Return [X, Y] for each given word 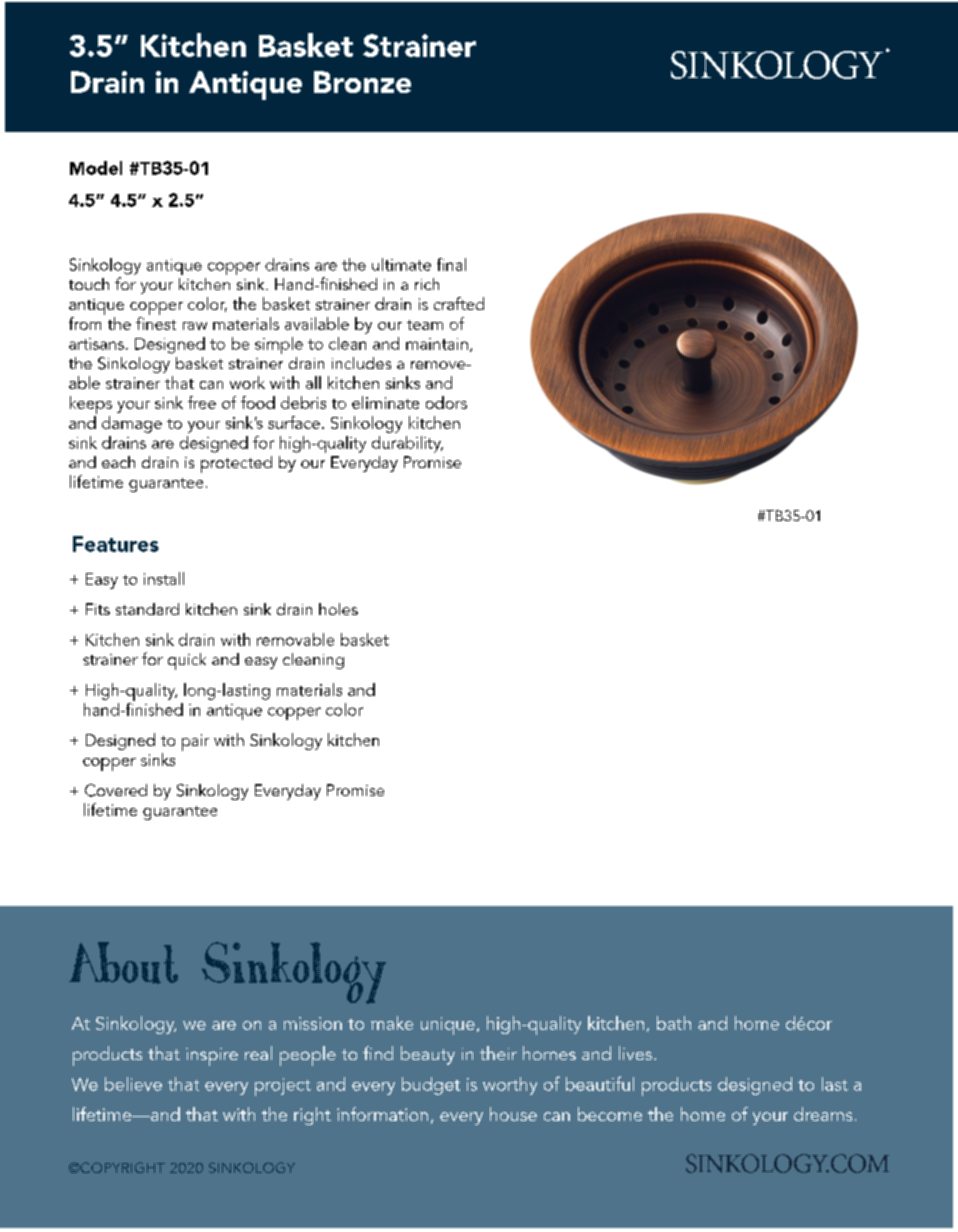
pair [195, 742]
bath [674, 1023]
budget [431, 1086]
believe [133, 1084]
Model [96, 168]
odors [446, 402]
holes [338, 609]
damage [132, 424]
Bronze [362, 82]
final [451, 264]
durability [407, 444]
